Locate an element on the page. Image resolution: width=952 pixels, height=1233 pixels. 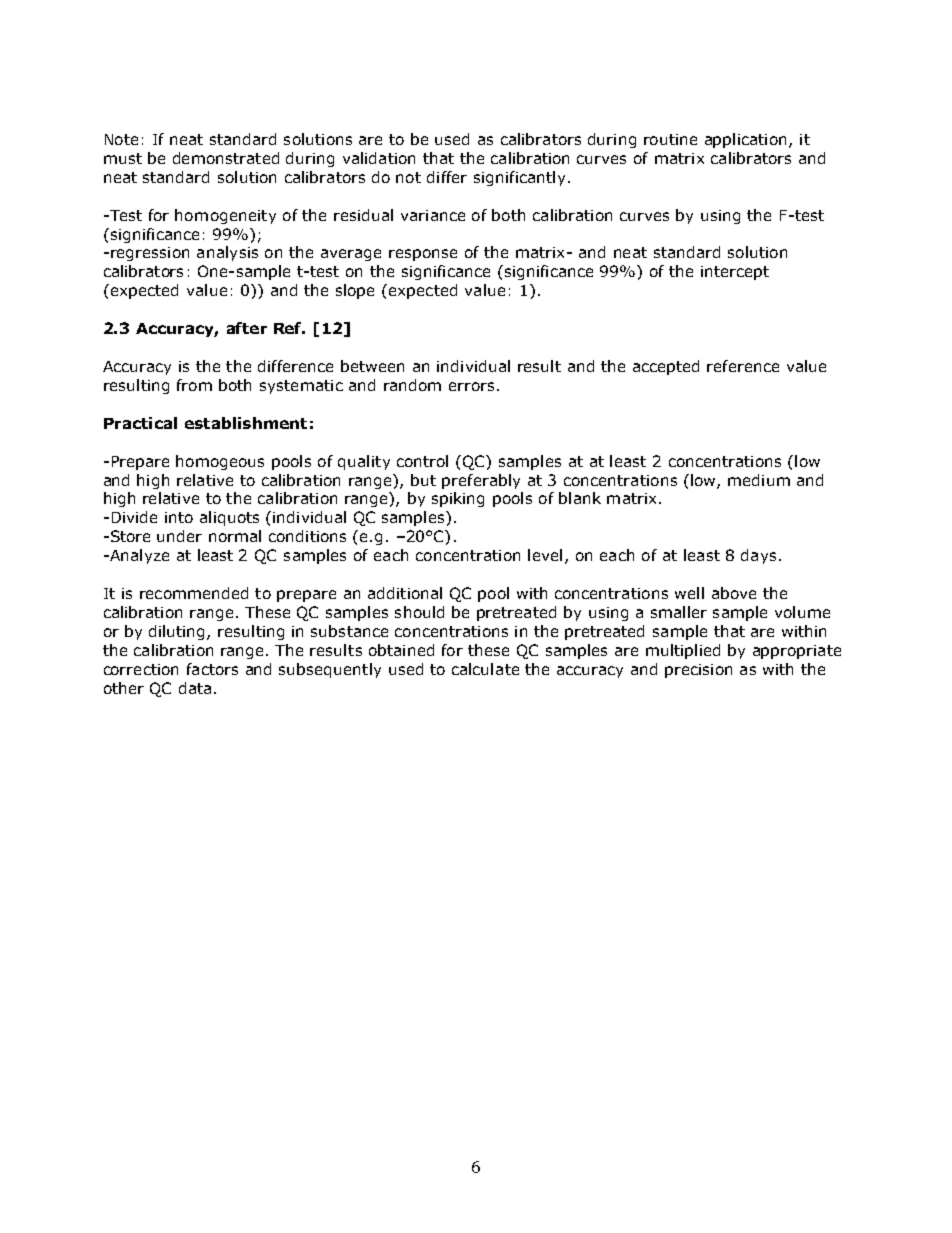
significantly is located at coordinates (519, 178).
